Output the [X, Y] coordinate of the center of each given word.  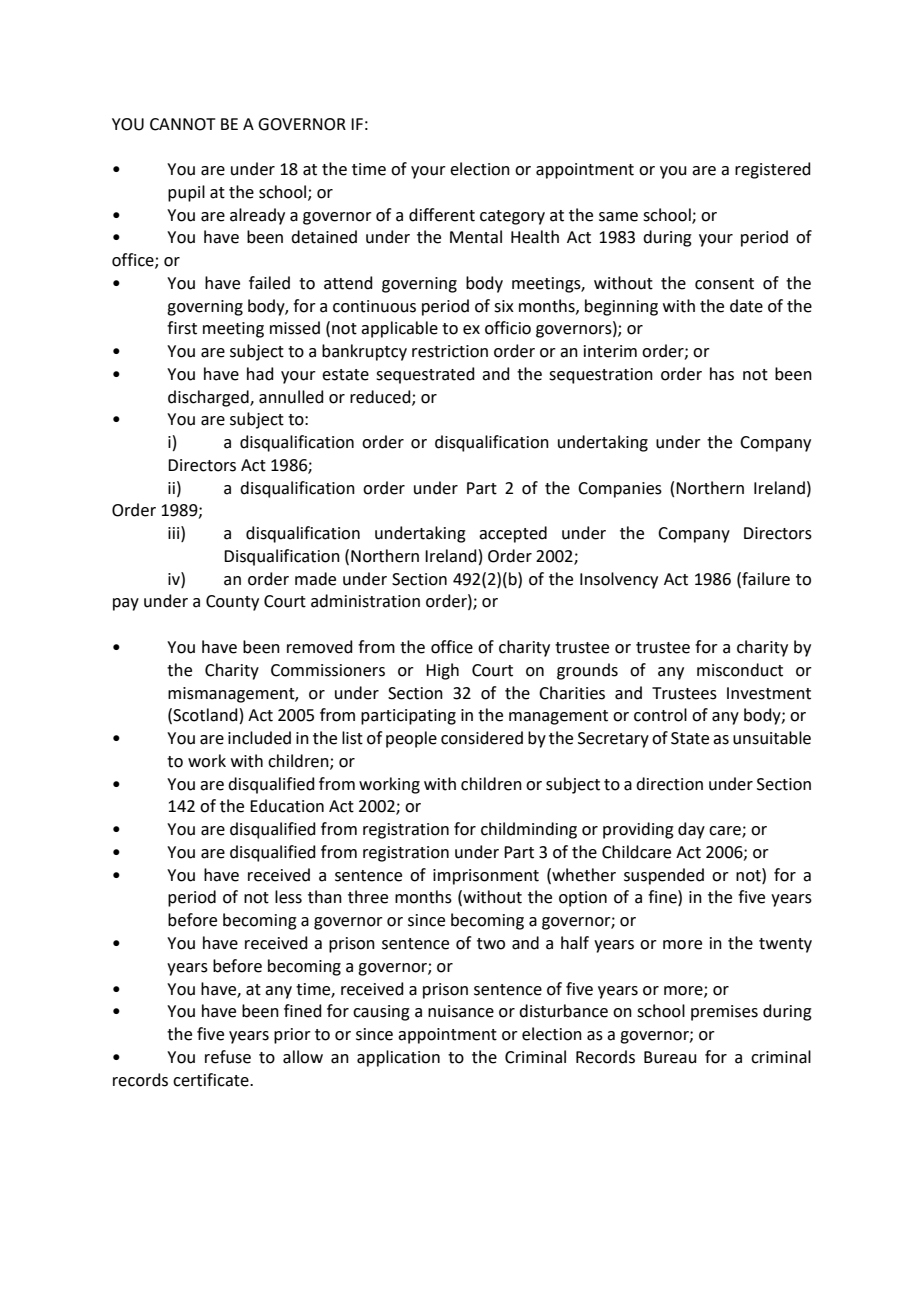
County [232, 603]
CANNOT [183, 124]
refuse [228, 1057]
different [442, 215]
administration [365, 601]
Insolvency [619, 580]
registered [773, 170]
